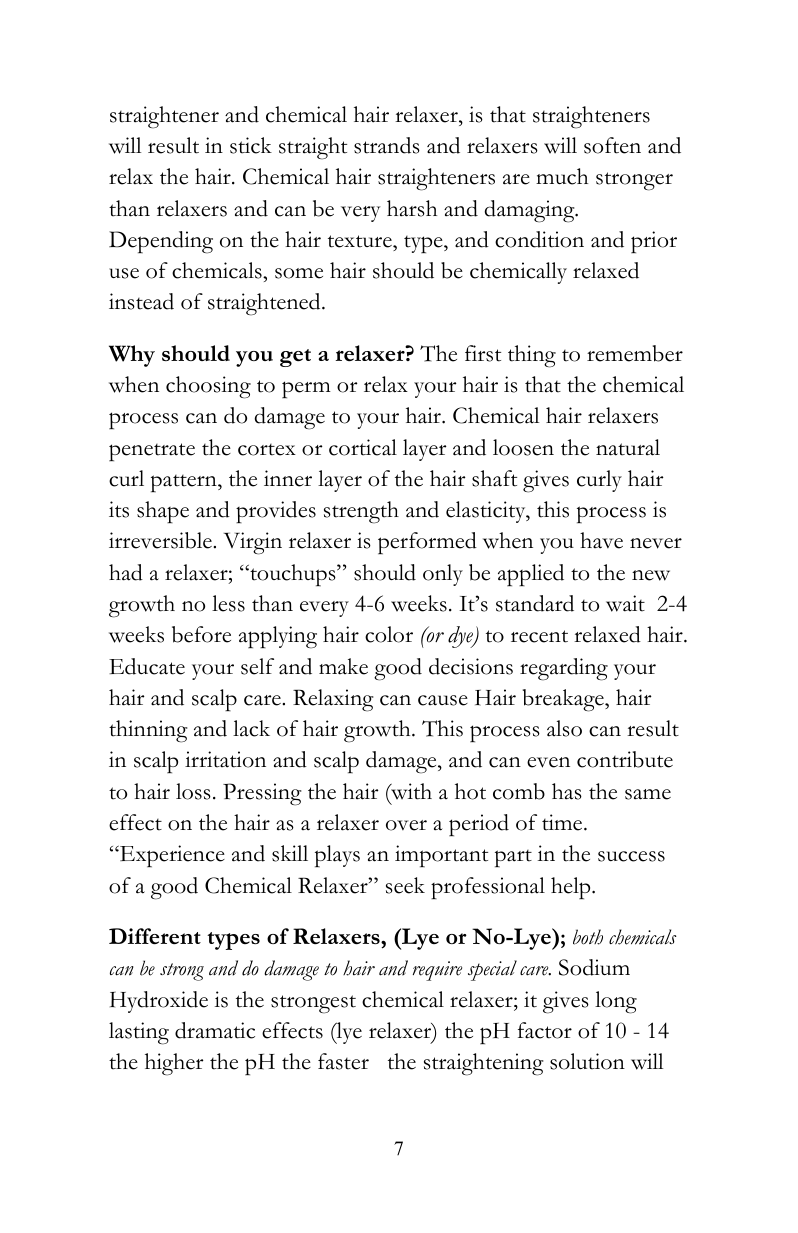 The image size is (798, 1233). Describe the element at coordinates (387, 145) in the screenshot. I see `strands` at that location.
